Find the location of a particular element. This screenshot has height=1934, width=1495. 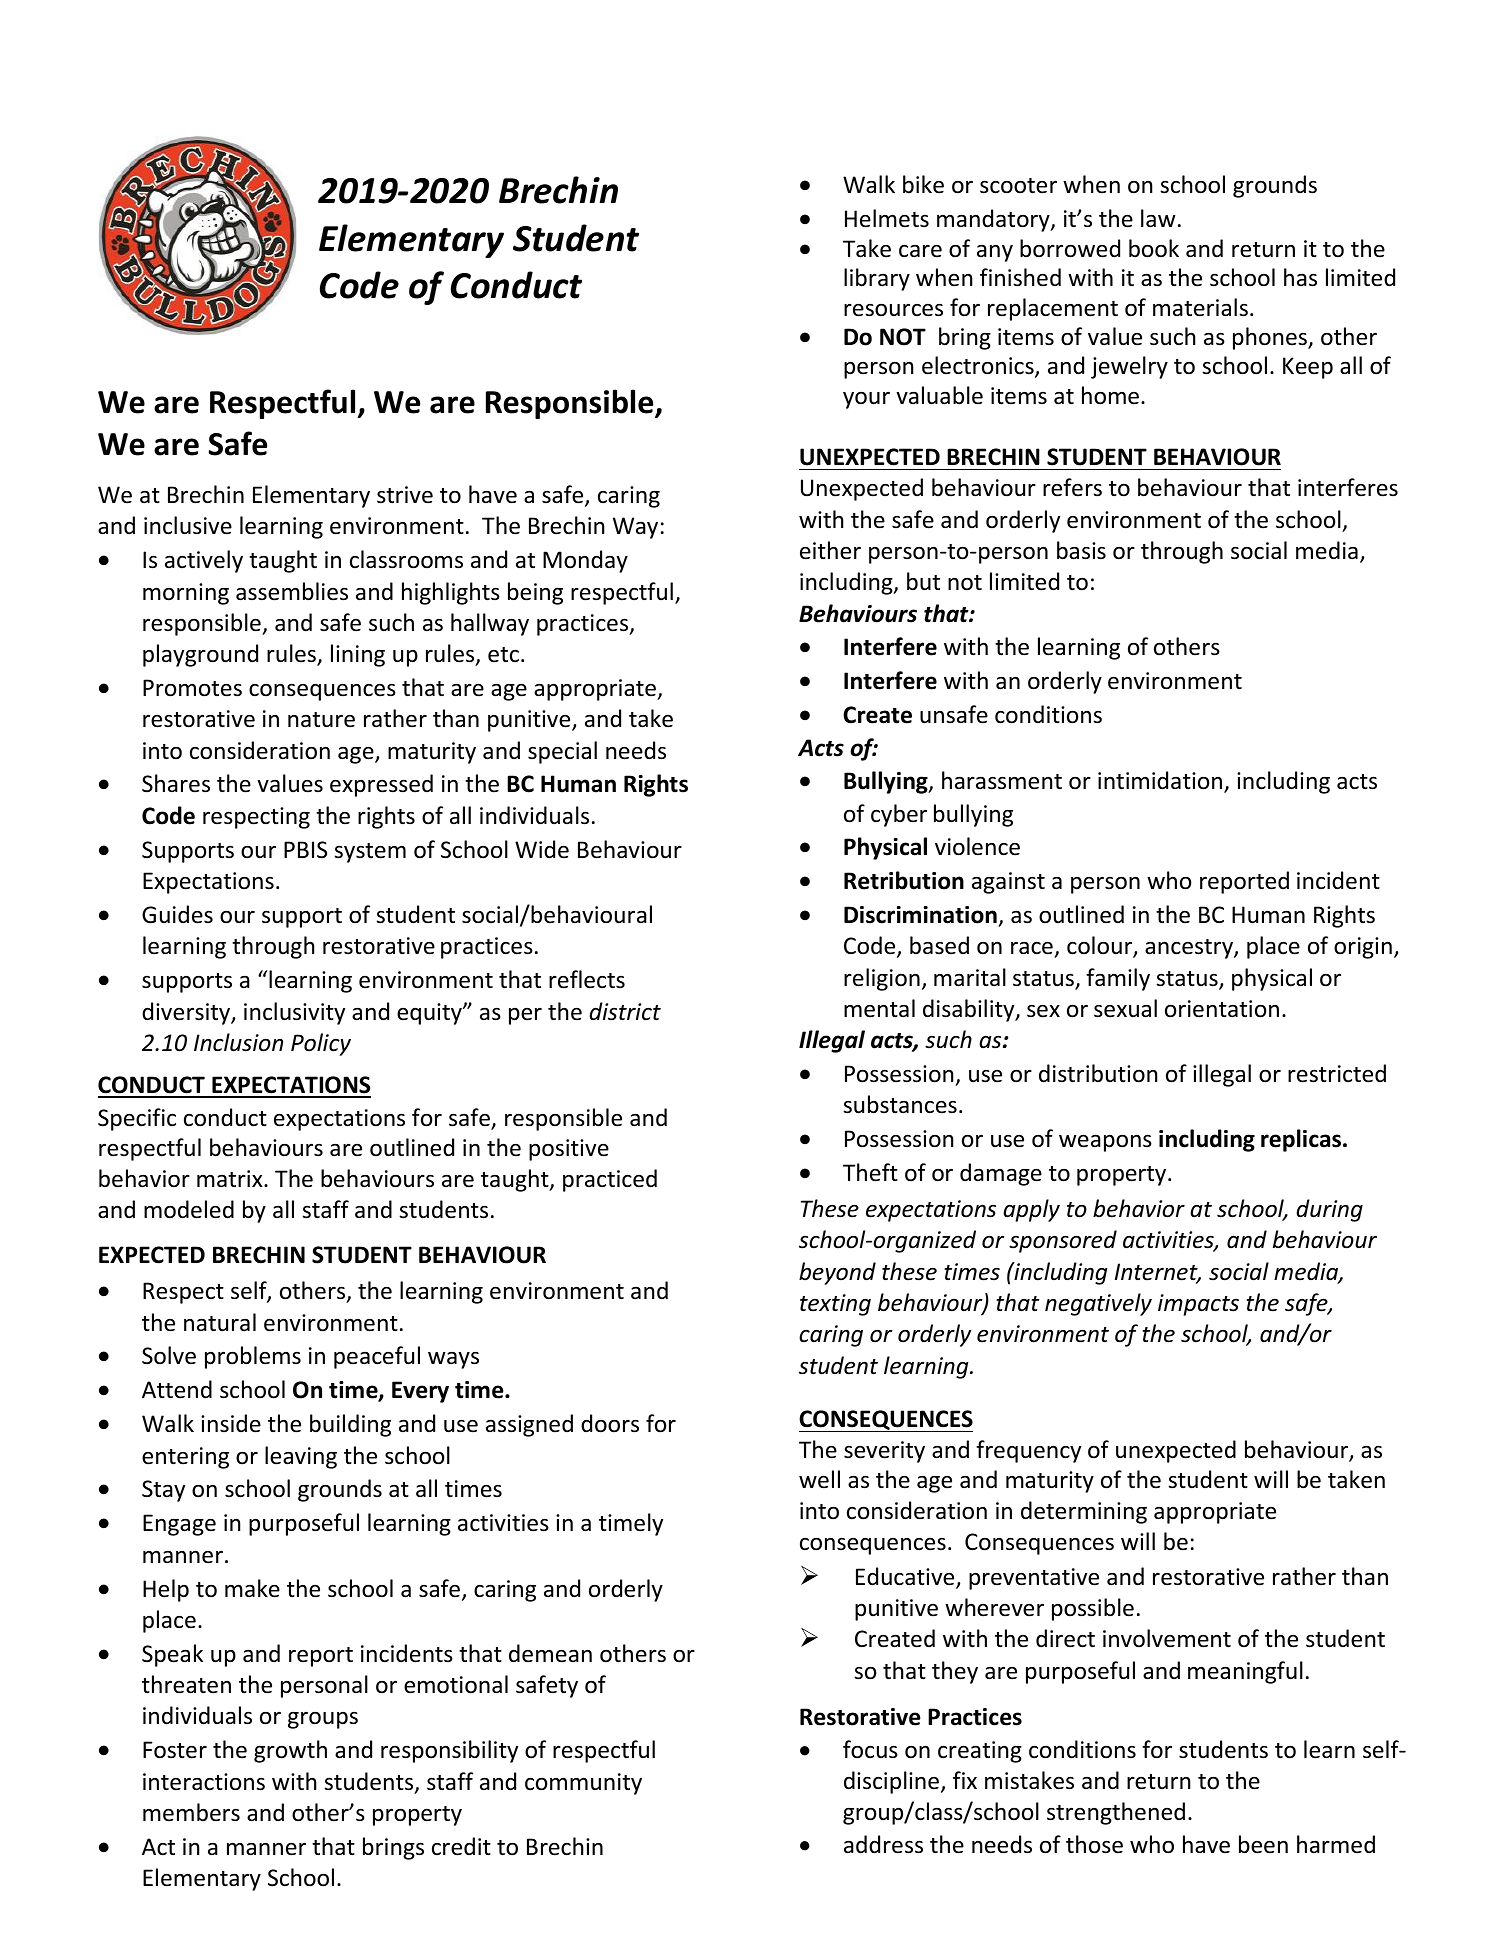

growth is located at coordinates (290, 1751).
